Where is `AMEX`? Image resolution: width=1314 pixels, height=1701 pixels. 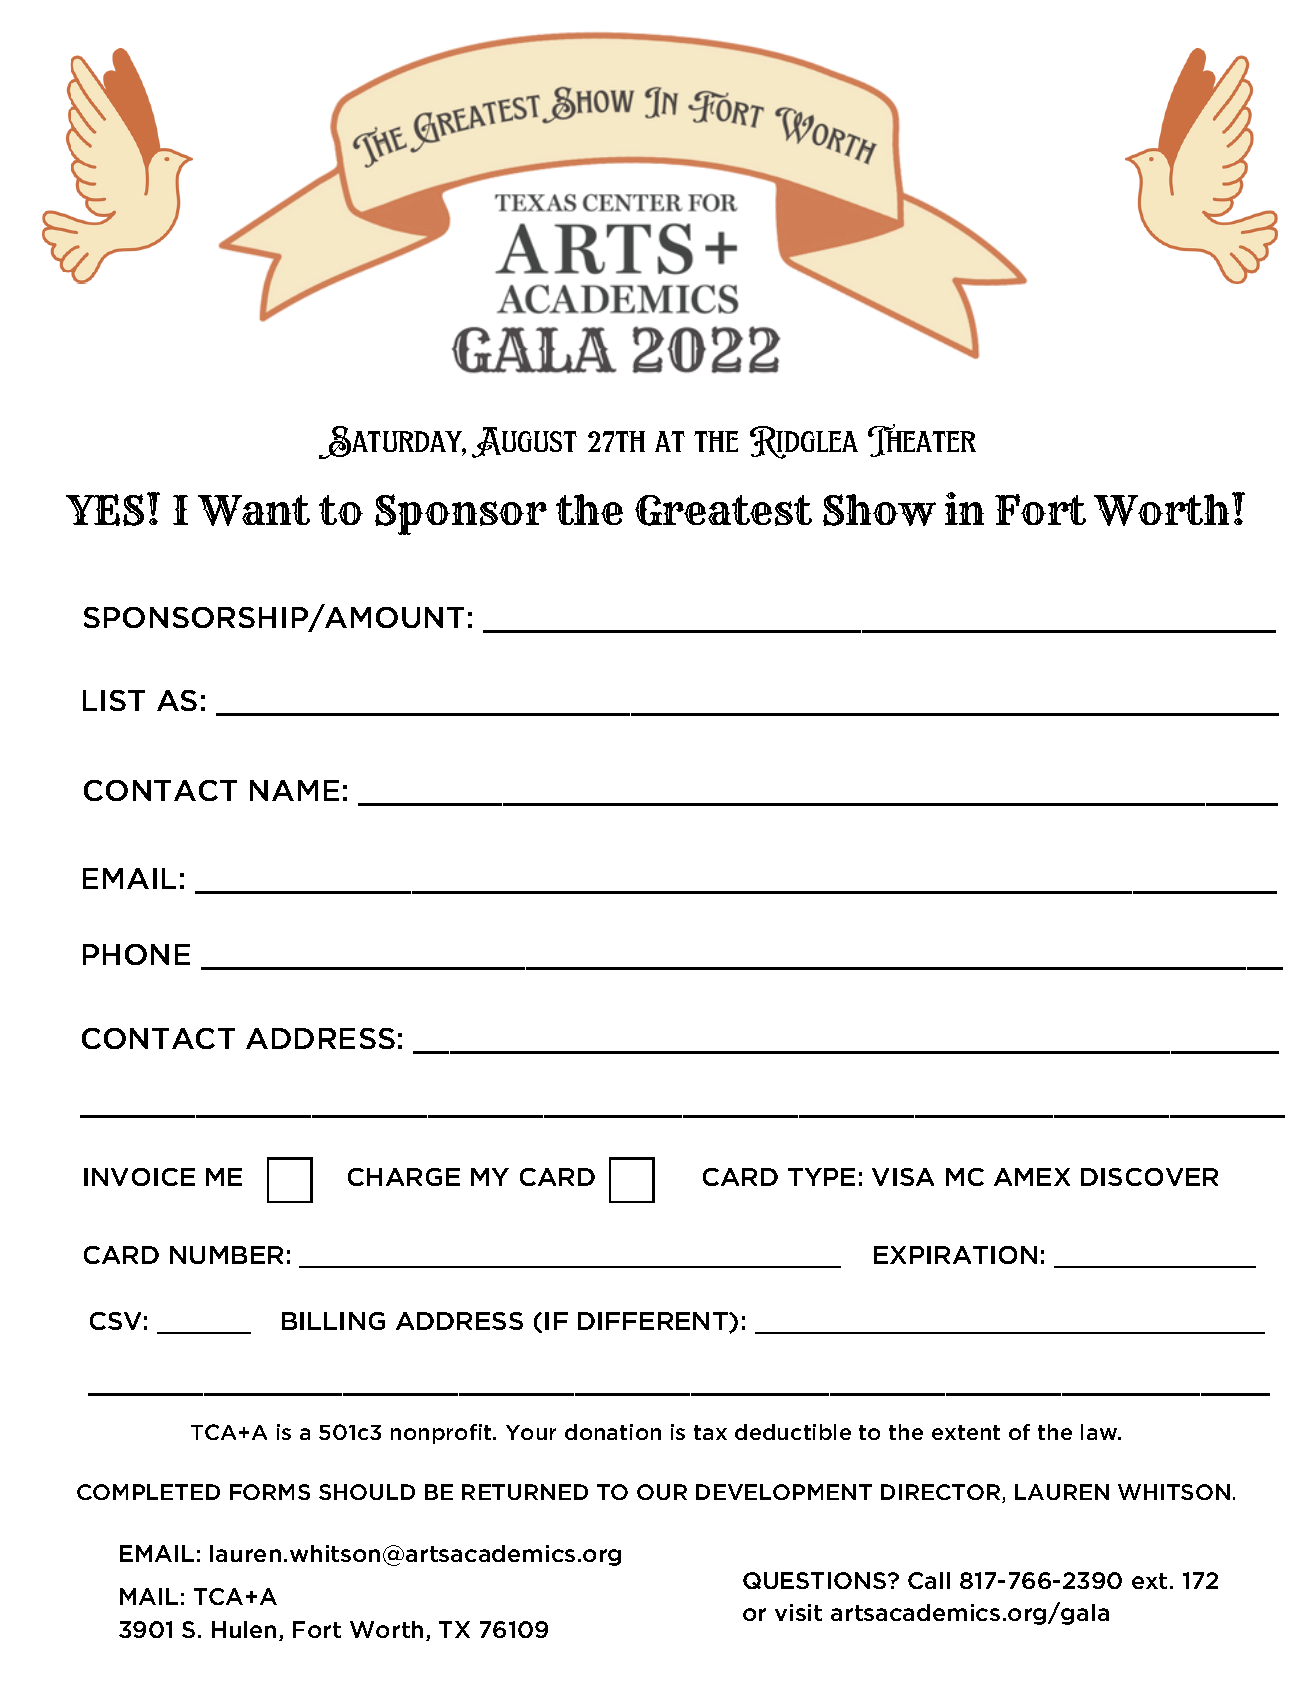 AMEX is located at coordinates (1032, 1177).
